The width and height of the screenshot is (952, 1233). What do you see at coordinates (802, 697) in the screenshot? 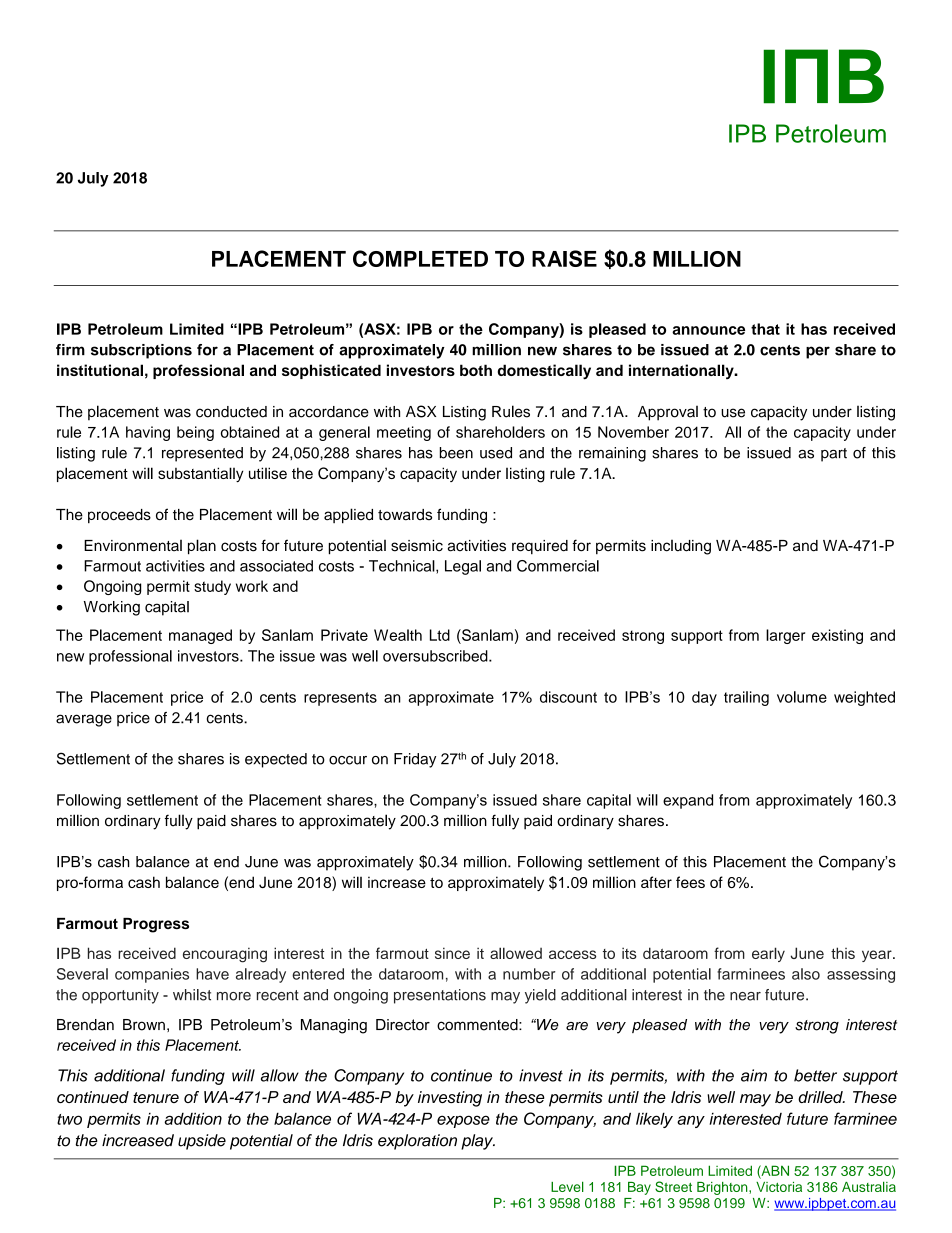
I see `volume` at bounding box center [802, 697].
